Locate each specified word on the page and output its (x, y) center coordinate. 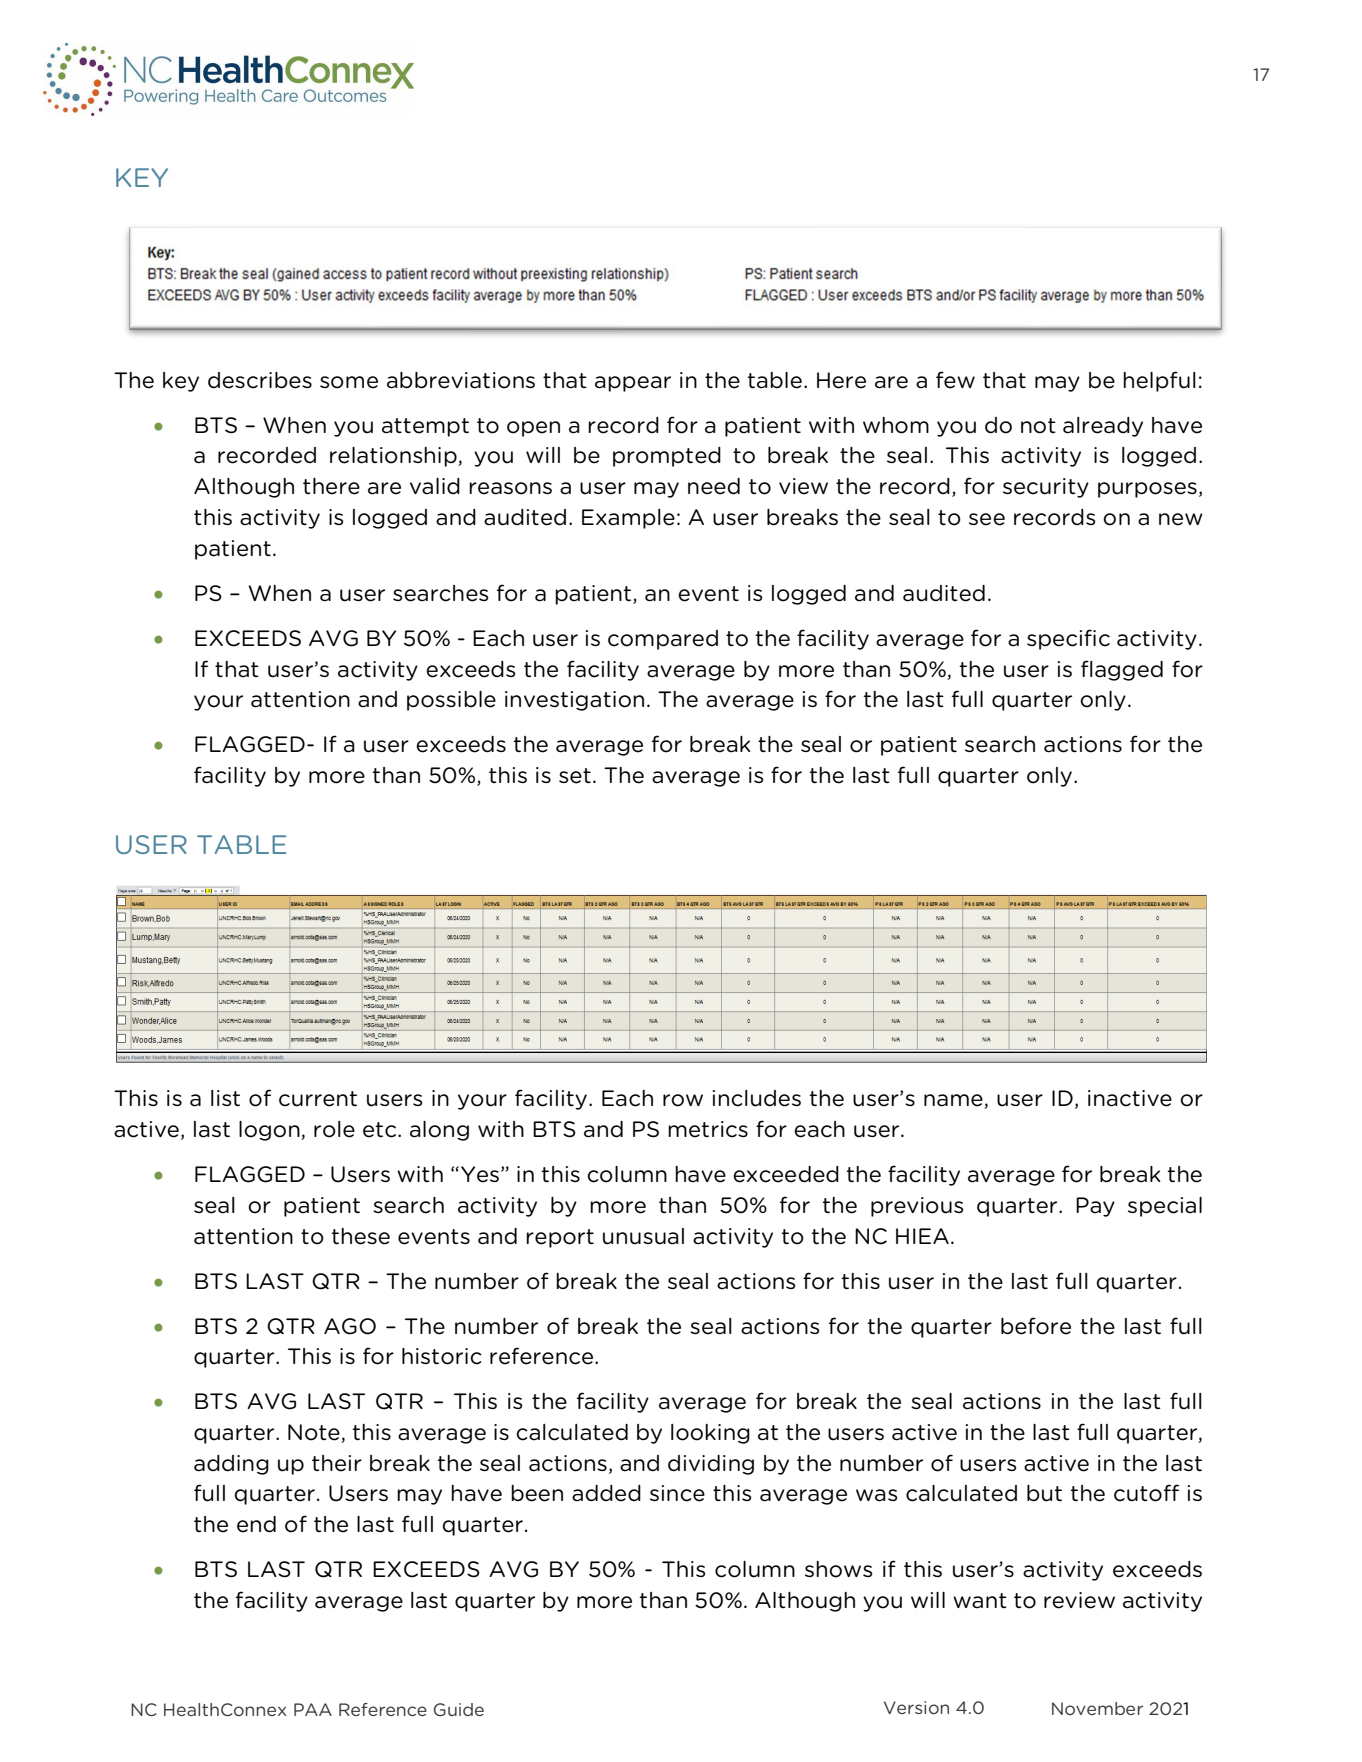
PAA (313, 1709)
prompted (667, 457)
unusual (643, 1236)
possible (451, 701)
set (575, 776)
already (1103, 427)
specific (1068, 639)
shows (838, 1569)
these (360, 1236)
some (349, 382)
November (1097, 1708)
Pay (1095, 1207)
